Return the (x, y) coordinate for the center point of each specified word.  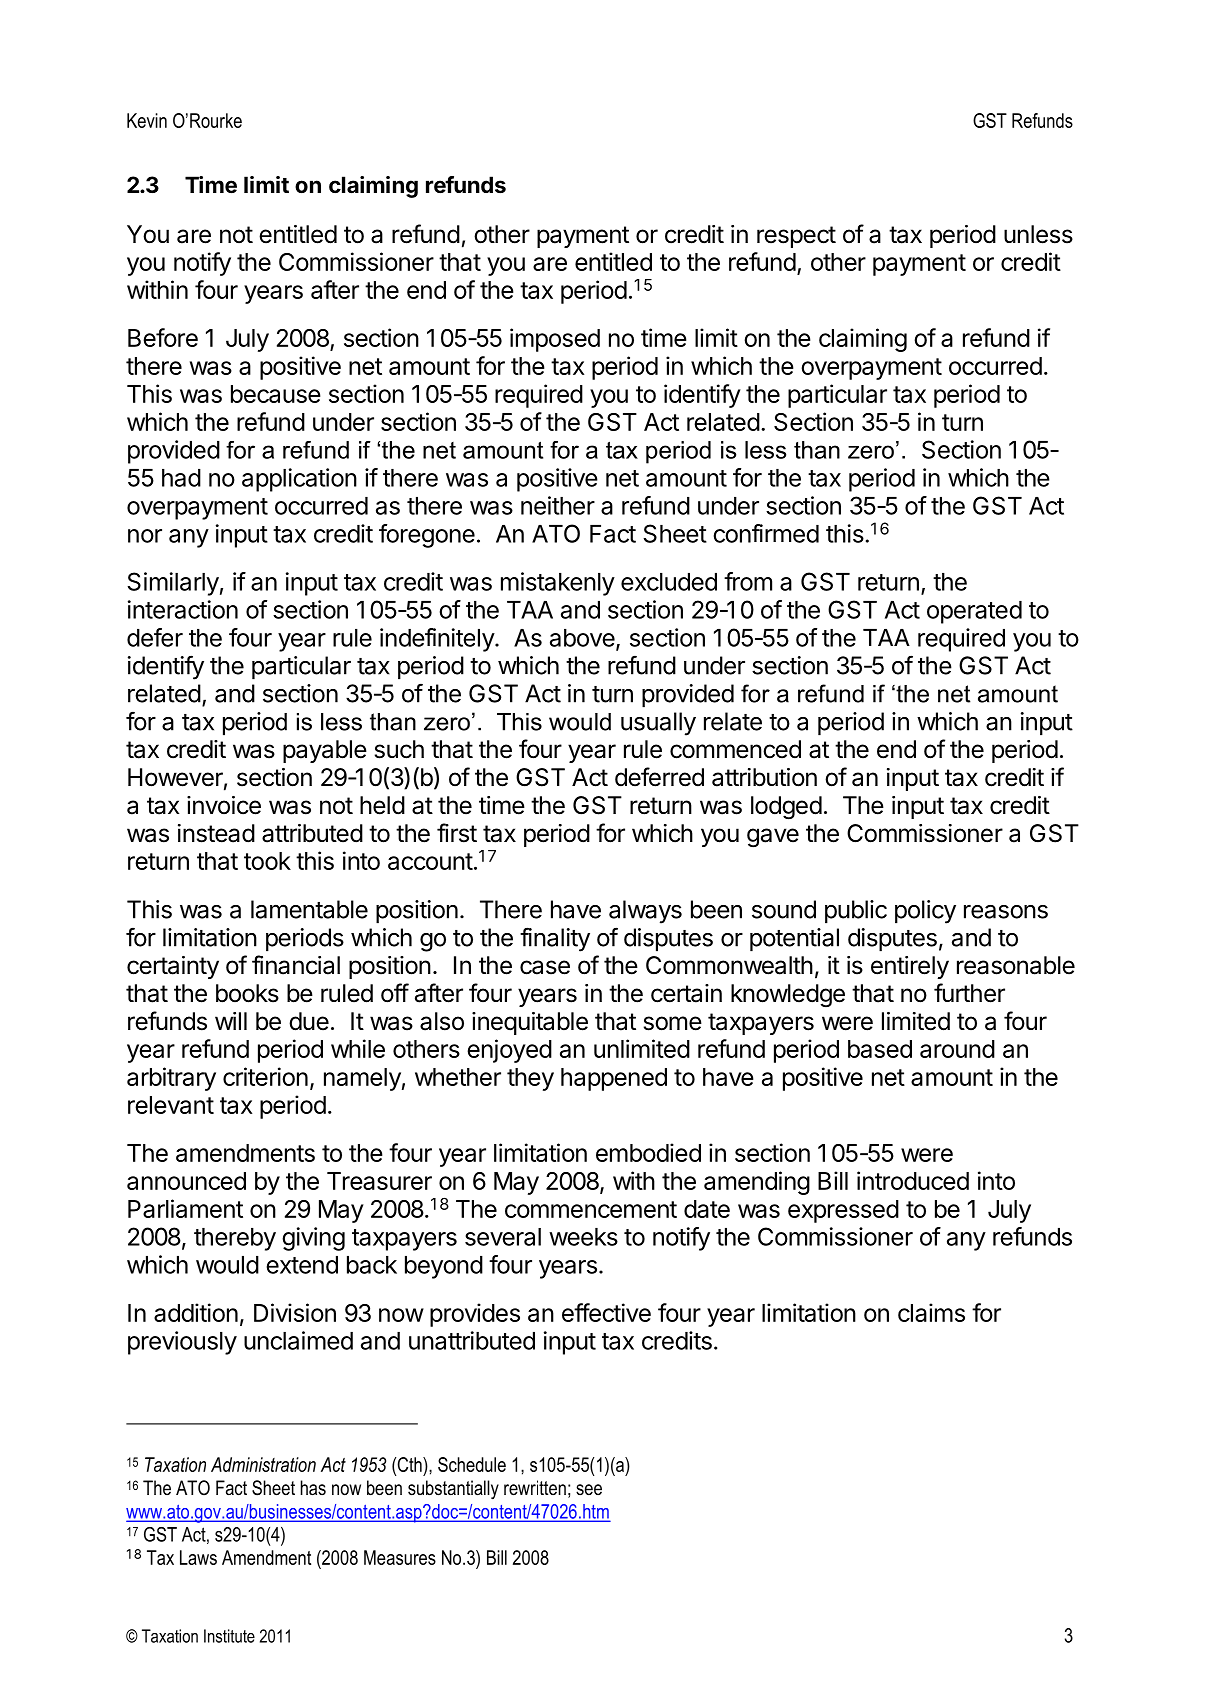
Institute (229, 1636)
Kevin (147, 120)
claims (931, 1312)
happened (614, 1079)
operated (974, 612)
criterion (265, 1076)
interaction (183, 609)
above (583, 639)
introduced (913, 1180)
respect (796, 237)
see (589, 1490)
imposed (555, 340)
